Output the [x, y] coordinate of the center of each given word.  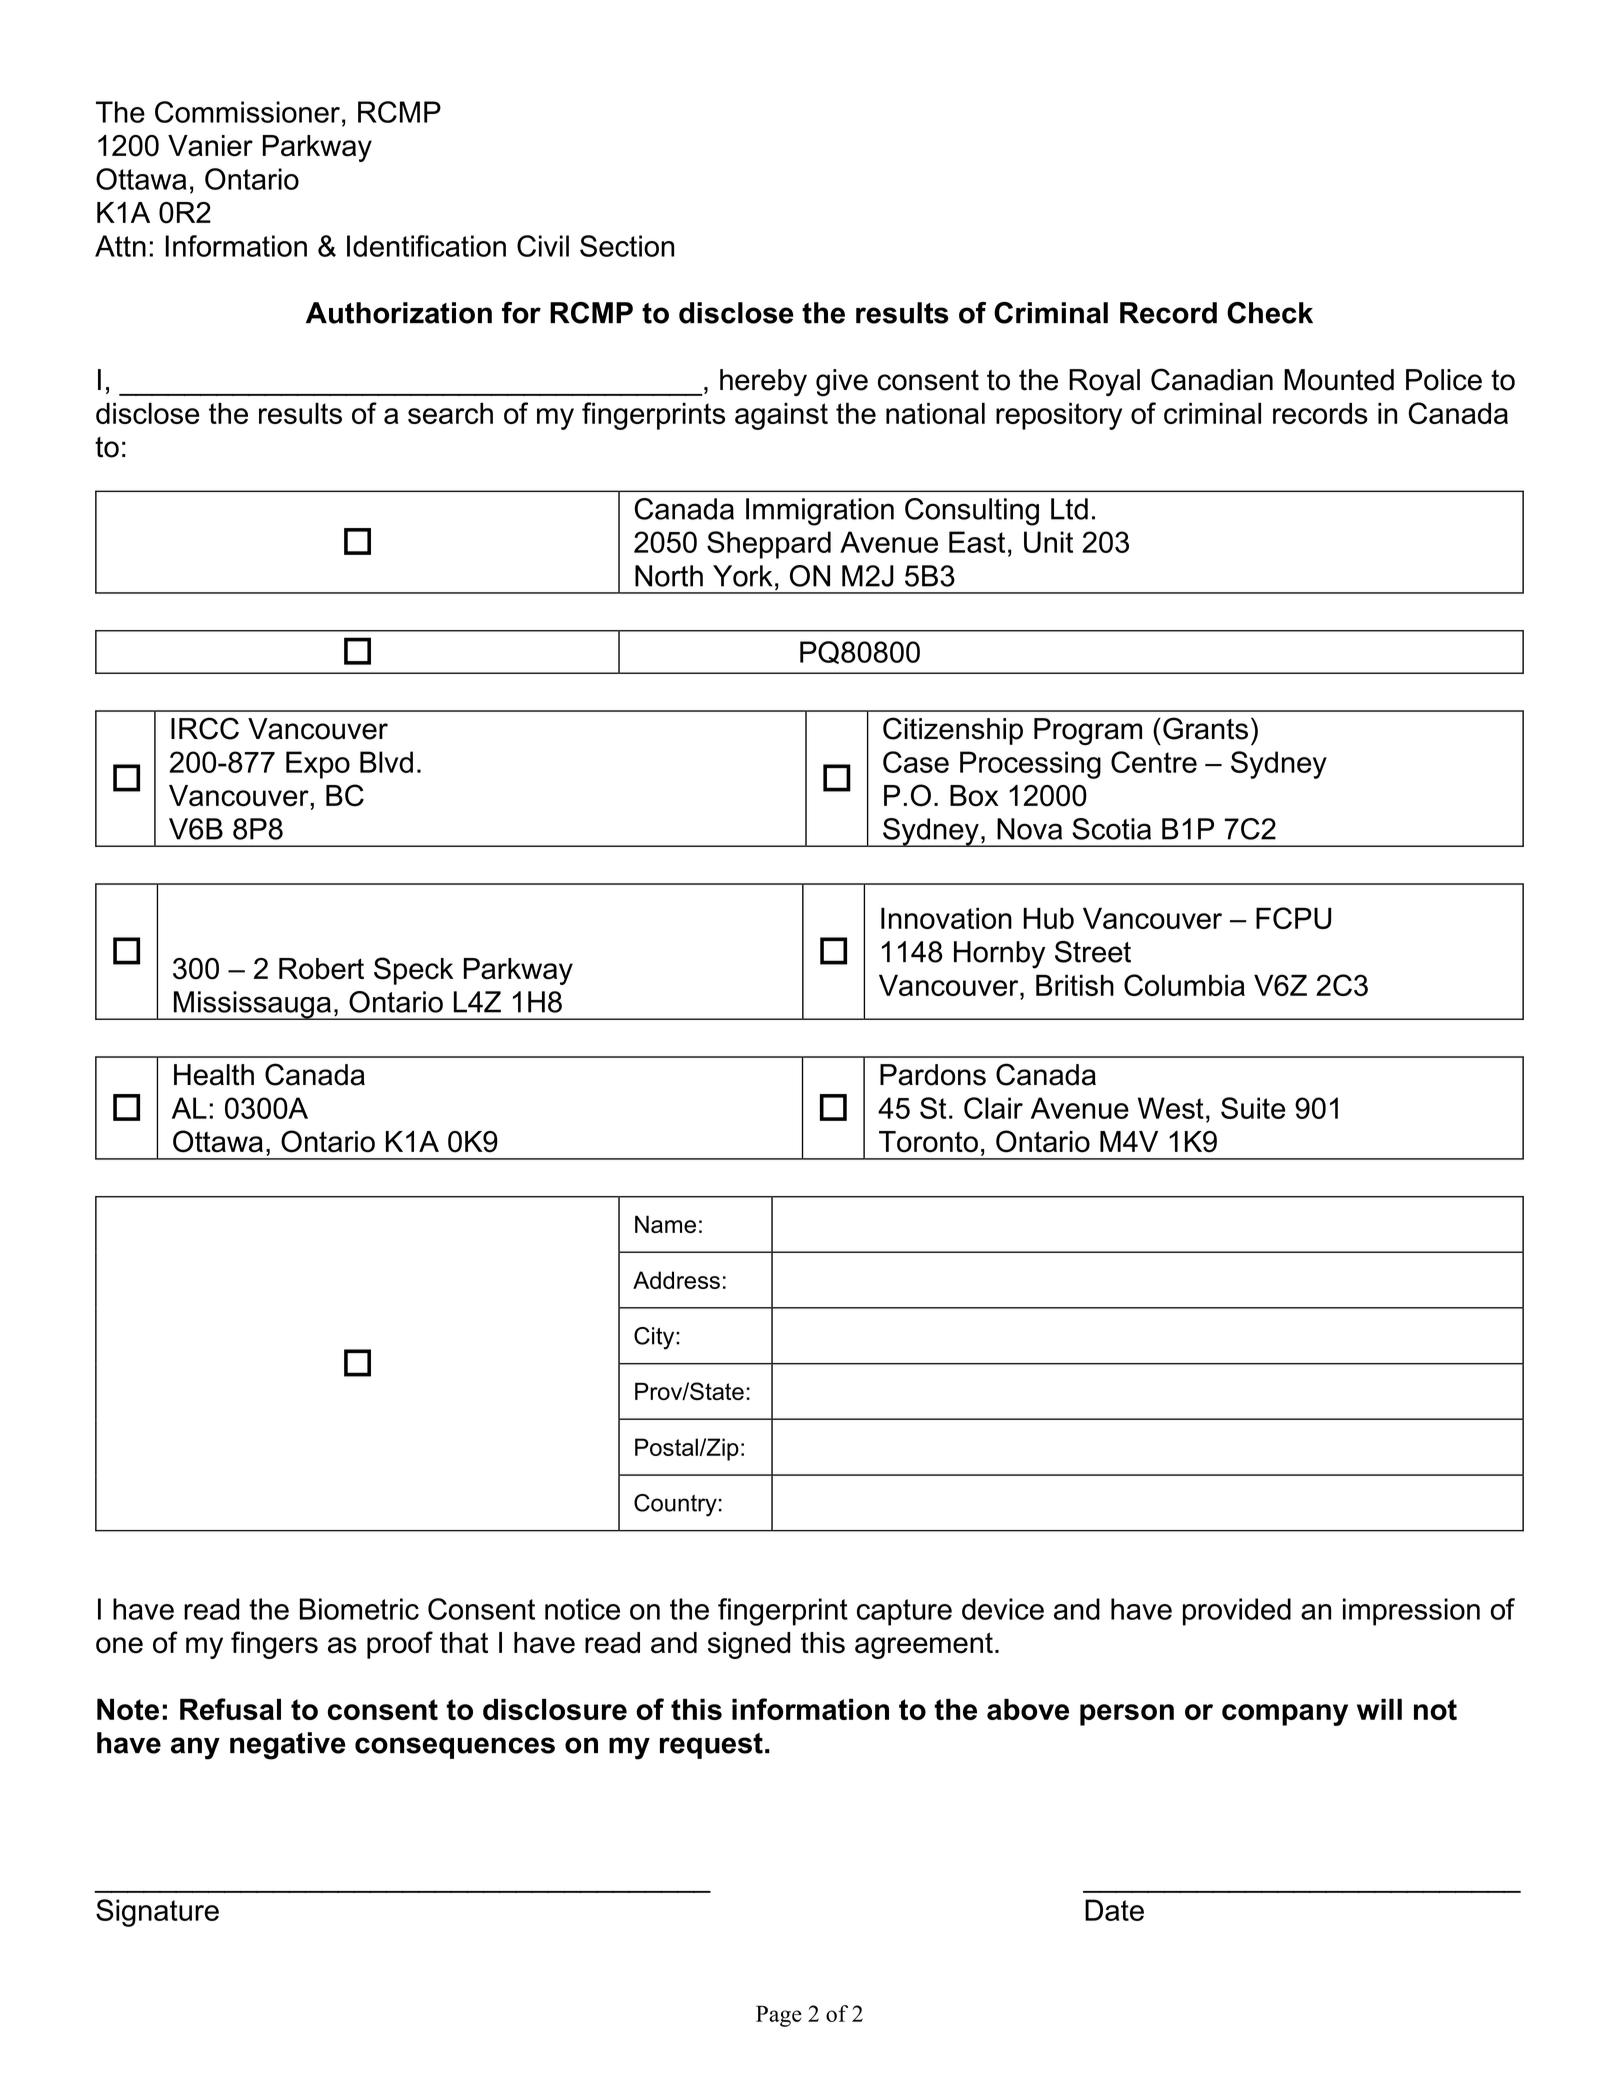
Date [1114, 1910]
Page [779, 2016]
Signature [157, 1913]
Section [627, 246]
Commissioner [247, 112]
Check [1270, 313]
